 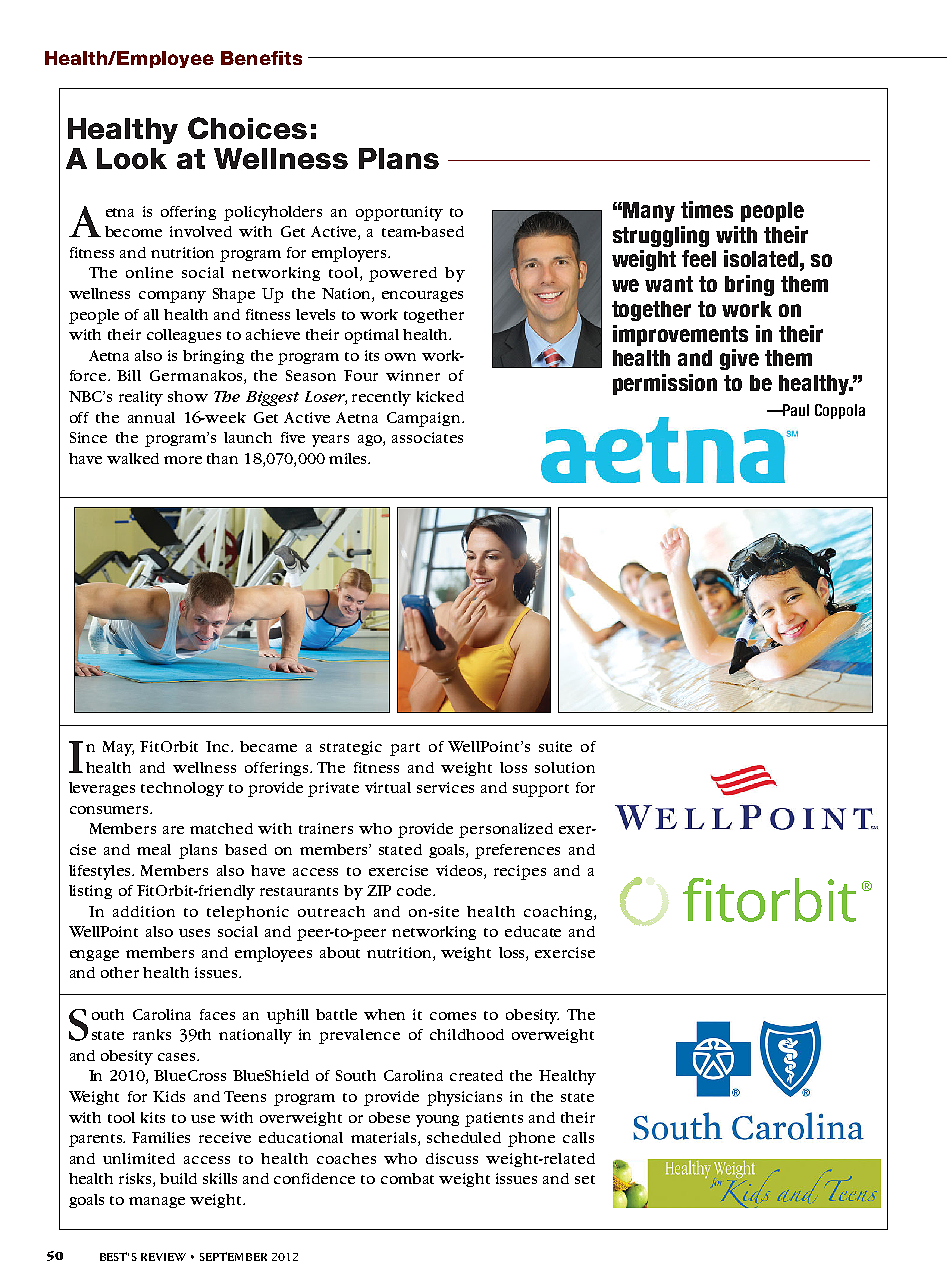 What do you see at coordinates (707, 209) in the document?
I see `times` at bounding box center [707, 209].
